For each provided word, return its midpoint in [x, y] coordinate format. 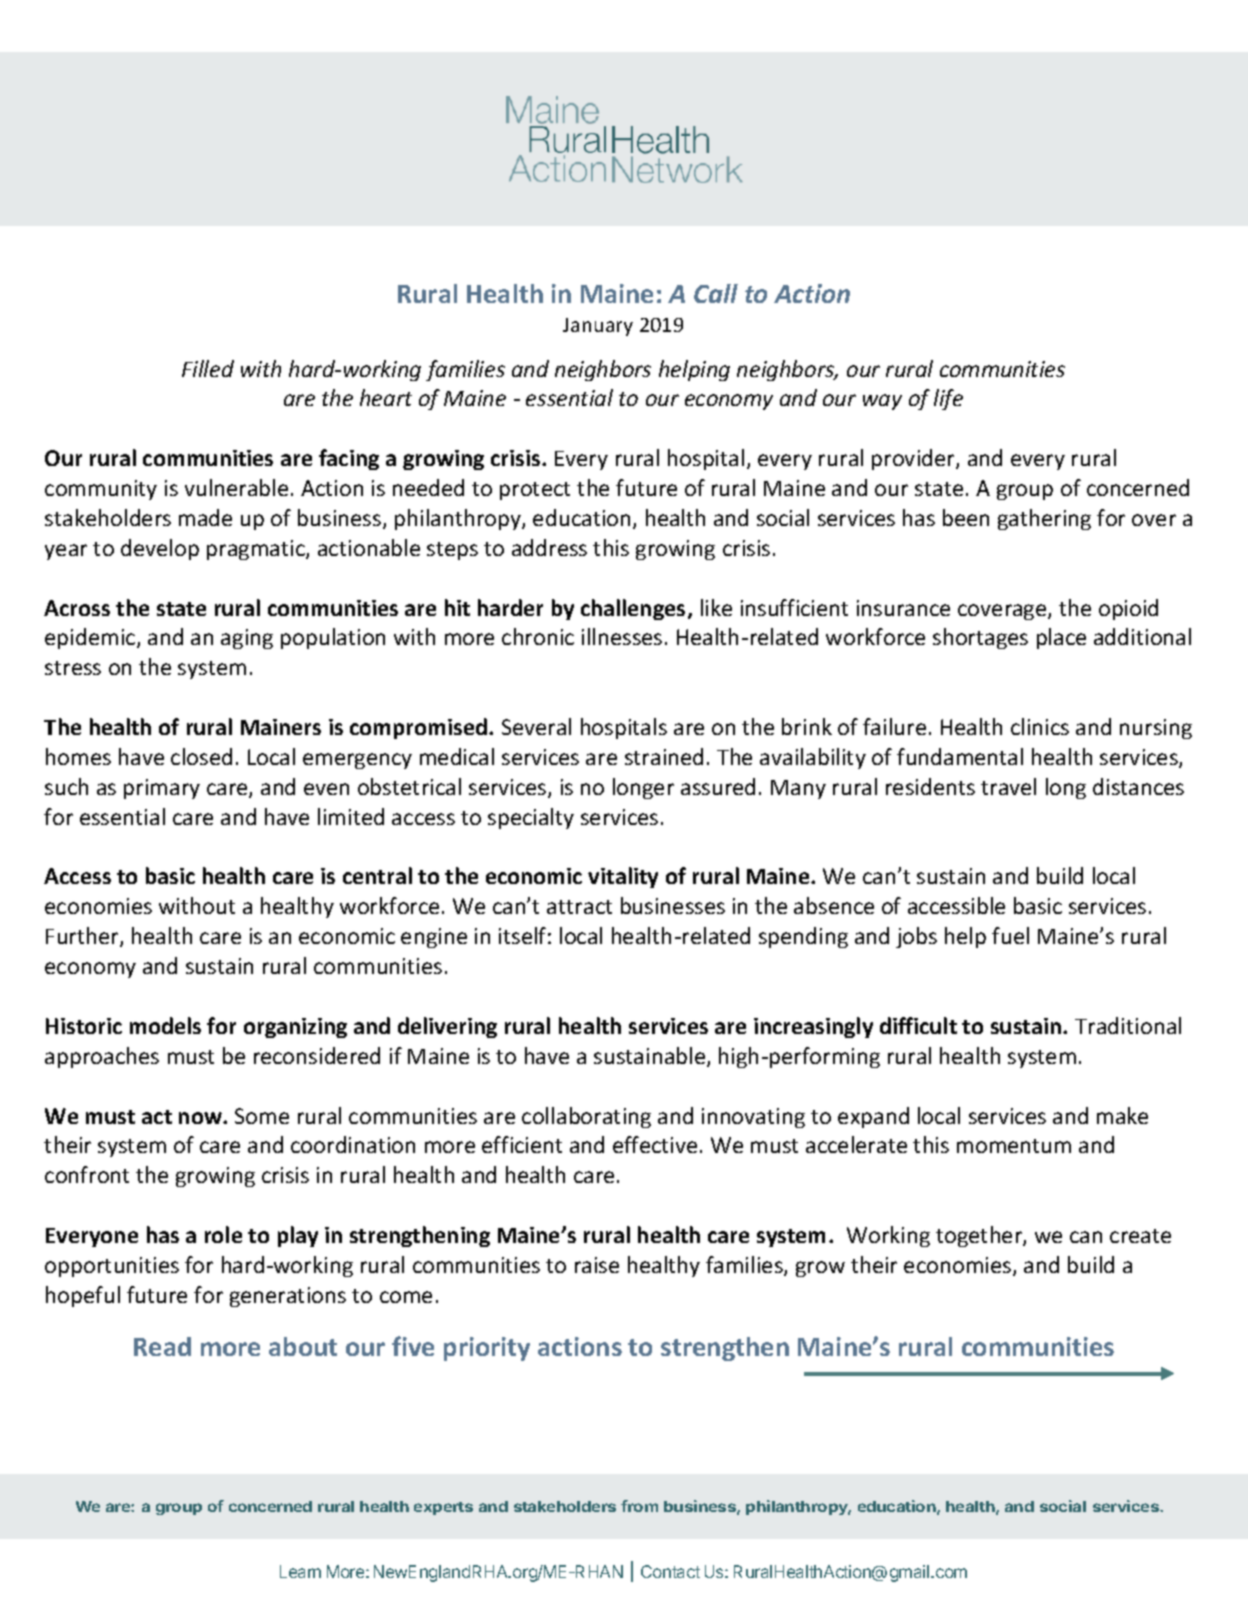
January [598, 327]
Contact [670, 1571]
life [948, 399]
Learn [300, 1571]
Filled [208, 368]
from [639, 1506]
